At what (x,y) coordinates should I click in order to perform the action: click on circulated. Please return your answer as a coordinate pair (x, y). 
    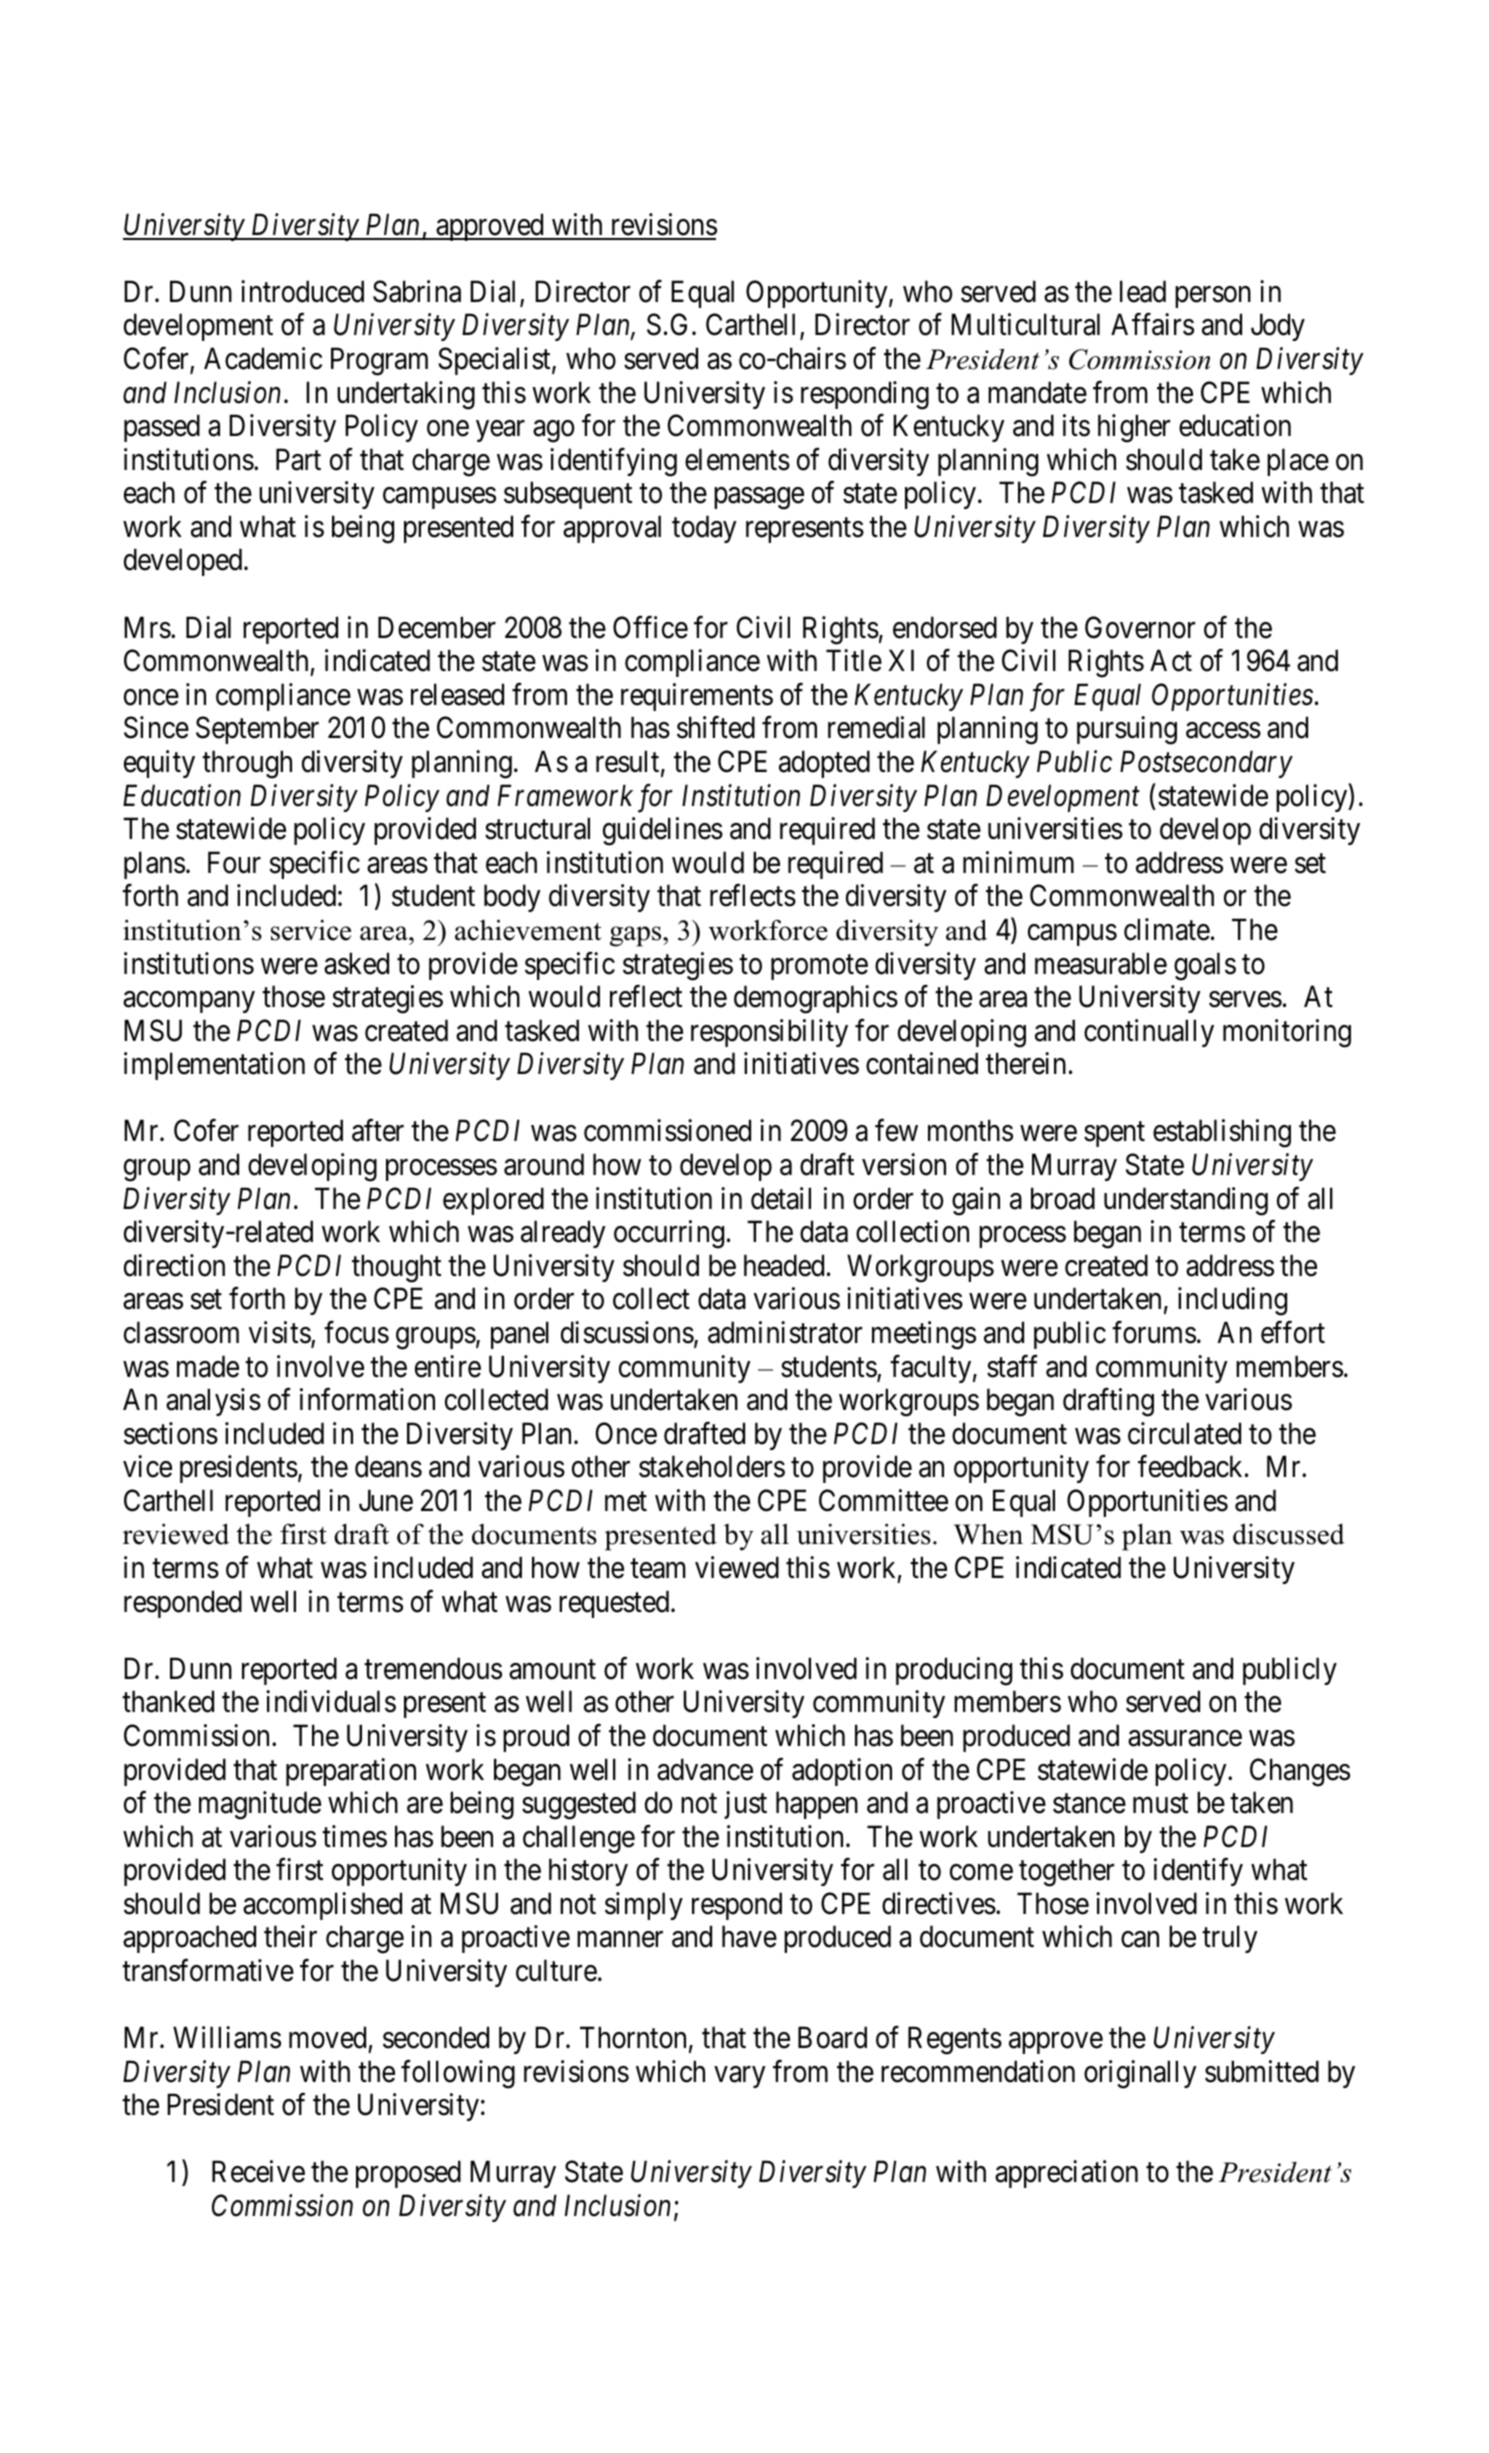
    Looking at the image, I should click on (1184, 1433).
